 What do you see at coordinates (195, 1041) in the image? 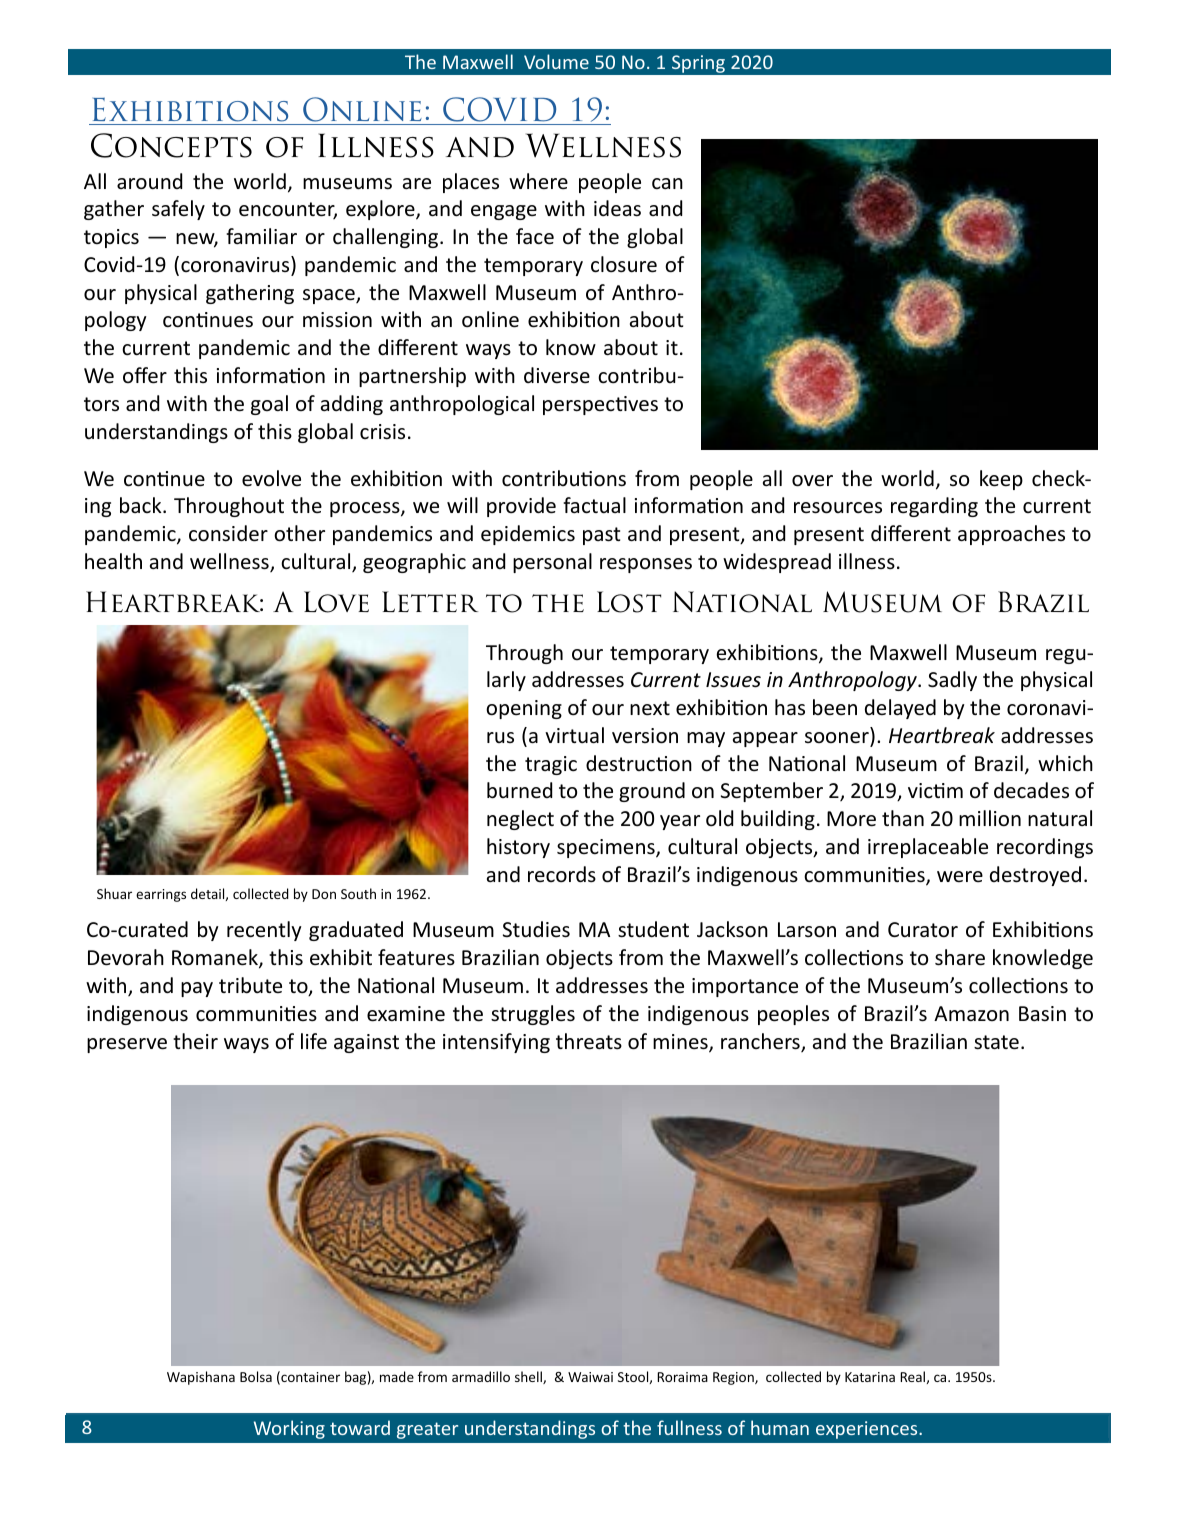
I see `their` at bounding box center [195, 1041].
